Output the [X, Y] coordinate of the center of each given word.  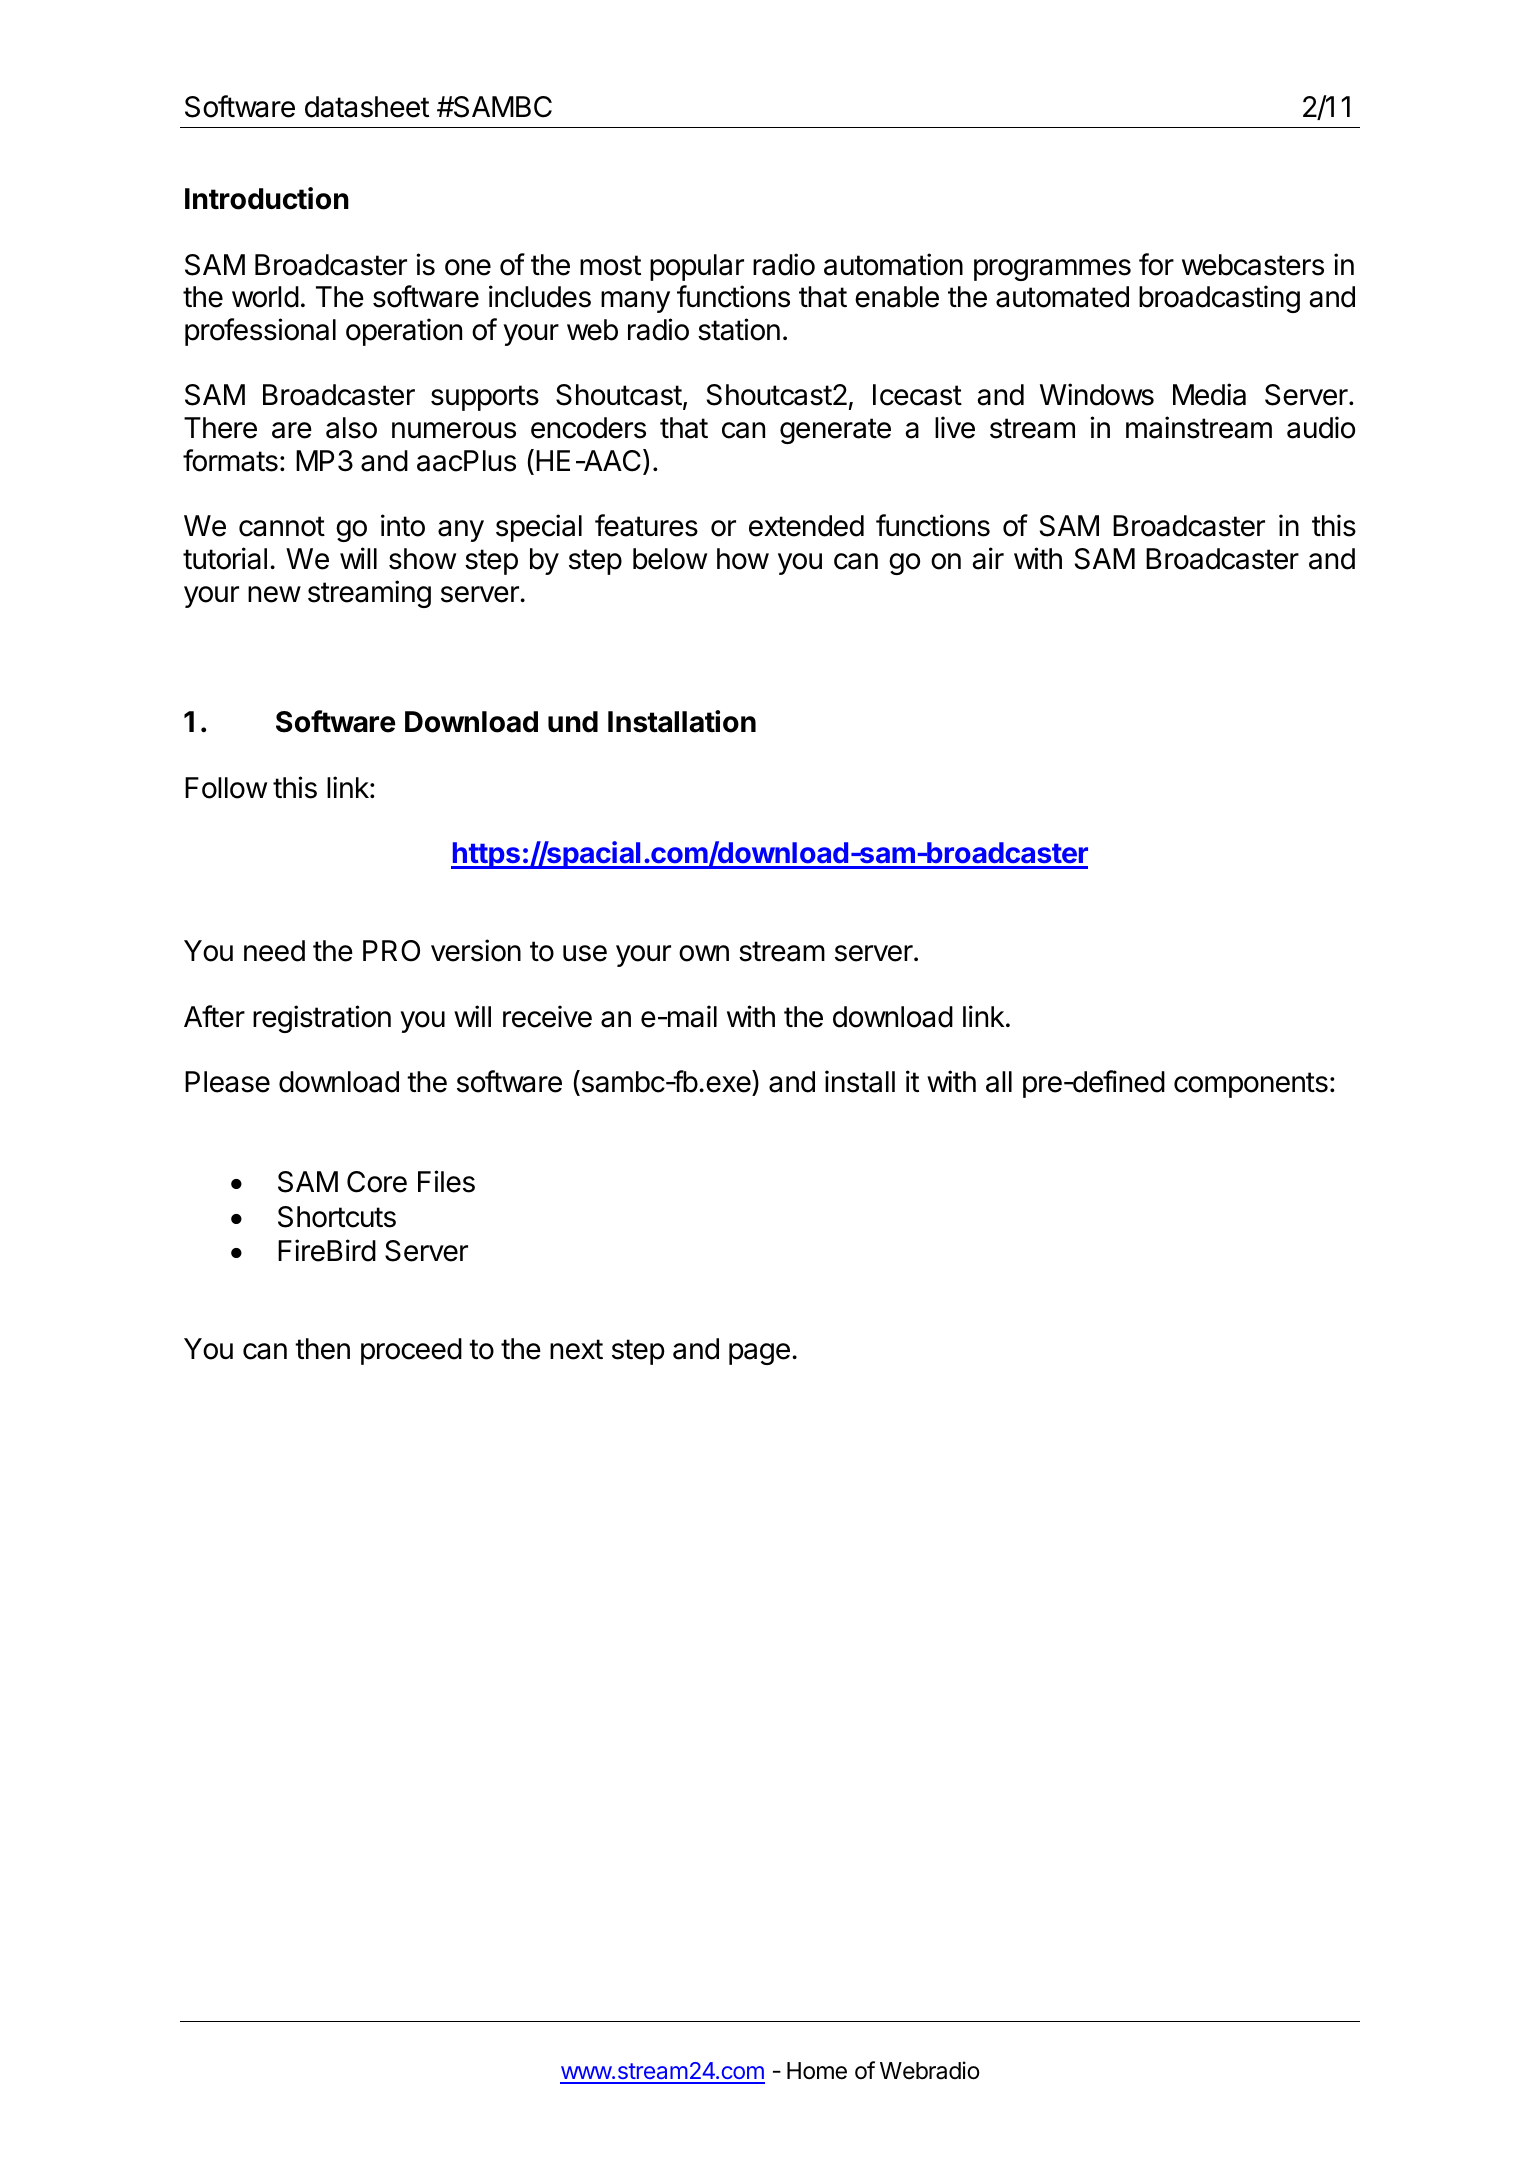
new [274, 594]
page [759, 1354]
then [322, 1349]
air [988, 558]
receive [547, 1016]
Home [817, 2071]
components [1251, 1085]
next [576, 1349]
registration [322, 1019]
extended [806, 526]
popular [697, 267]
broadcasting [1219, 299]
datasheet [367, 107]
